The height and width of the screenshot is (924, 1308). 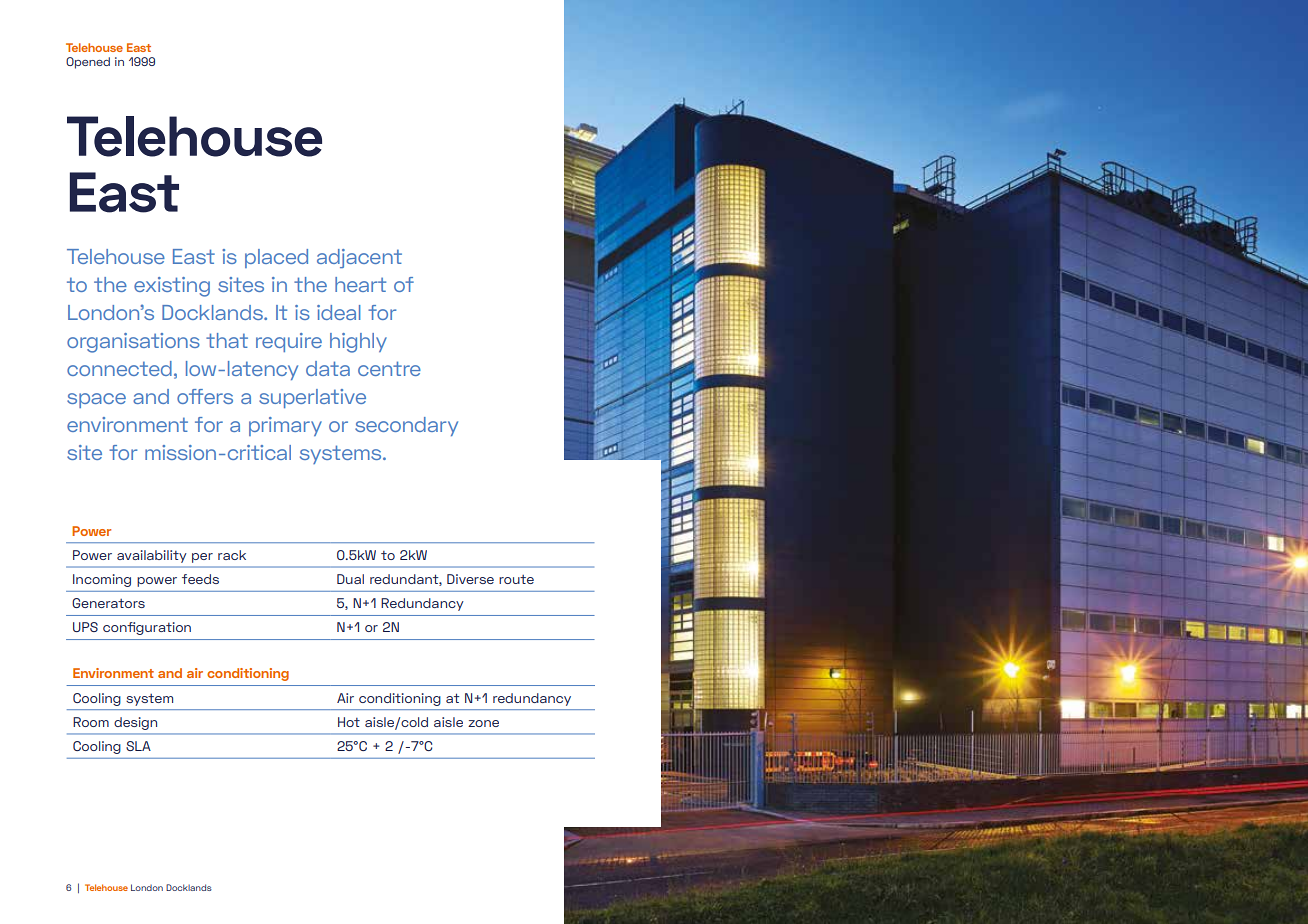 What do you see at coordinates (312, 398) in the screenshot?
I see `superlative` at bounding box center [312, 398].
